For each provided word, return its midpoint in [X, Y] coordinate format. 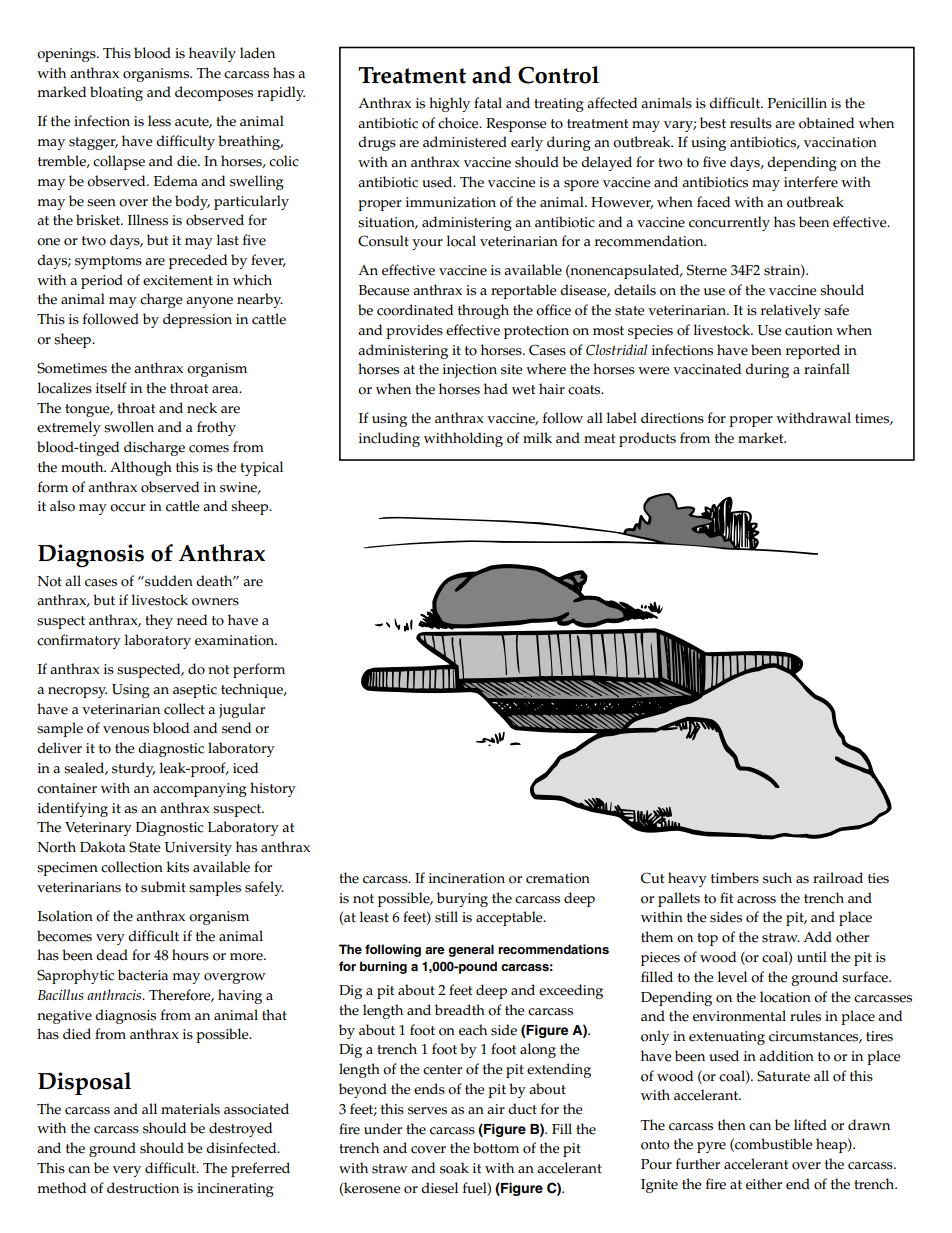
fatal [488, 102]
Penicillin [797, 103]
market [762, 438]
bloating [116, 93]
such [777, 878]
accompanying [200, 790]
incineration [467, 878]
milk [537, 437]
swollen [129, 427]
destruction [143, 1188]
